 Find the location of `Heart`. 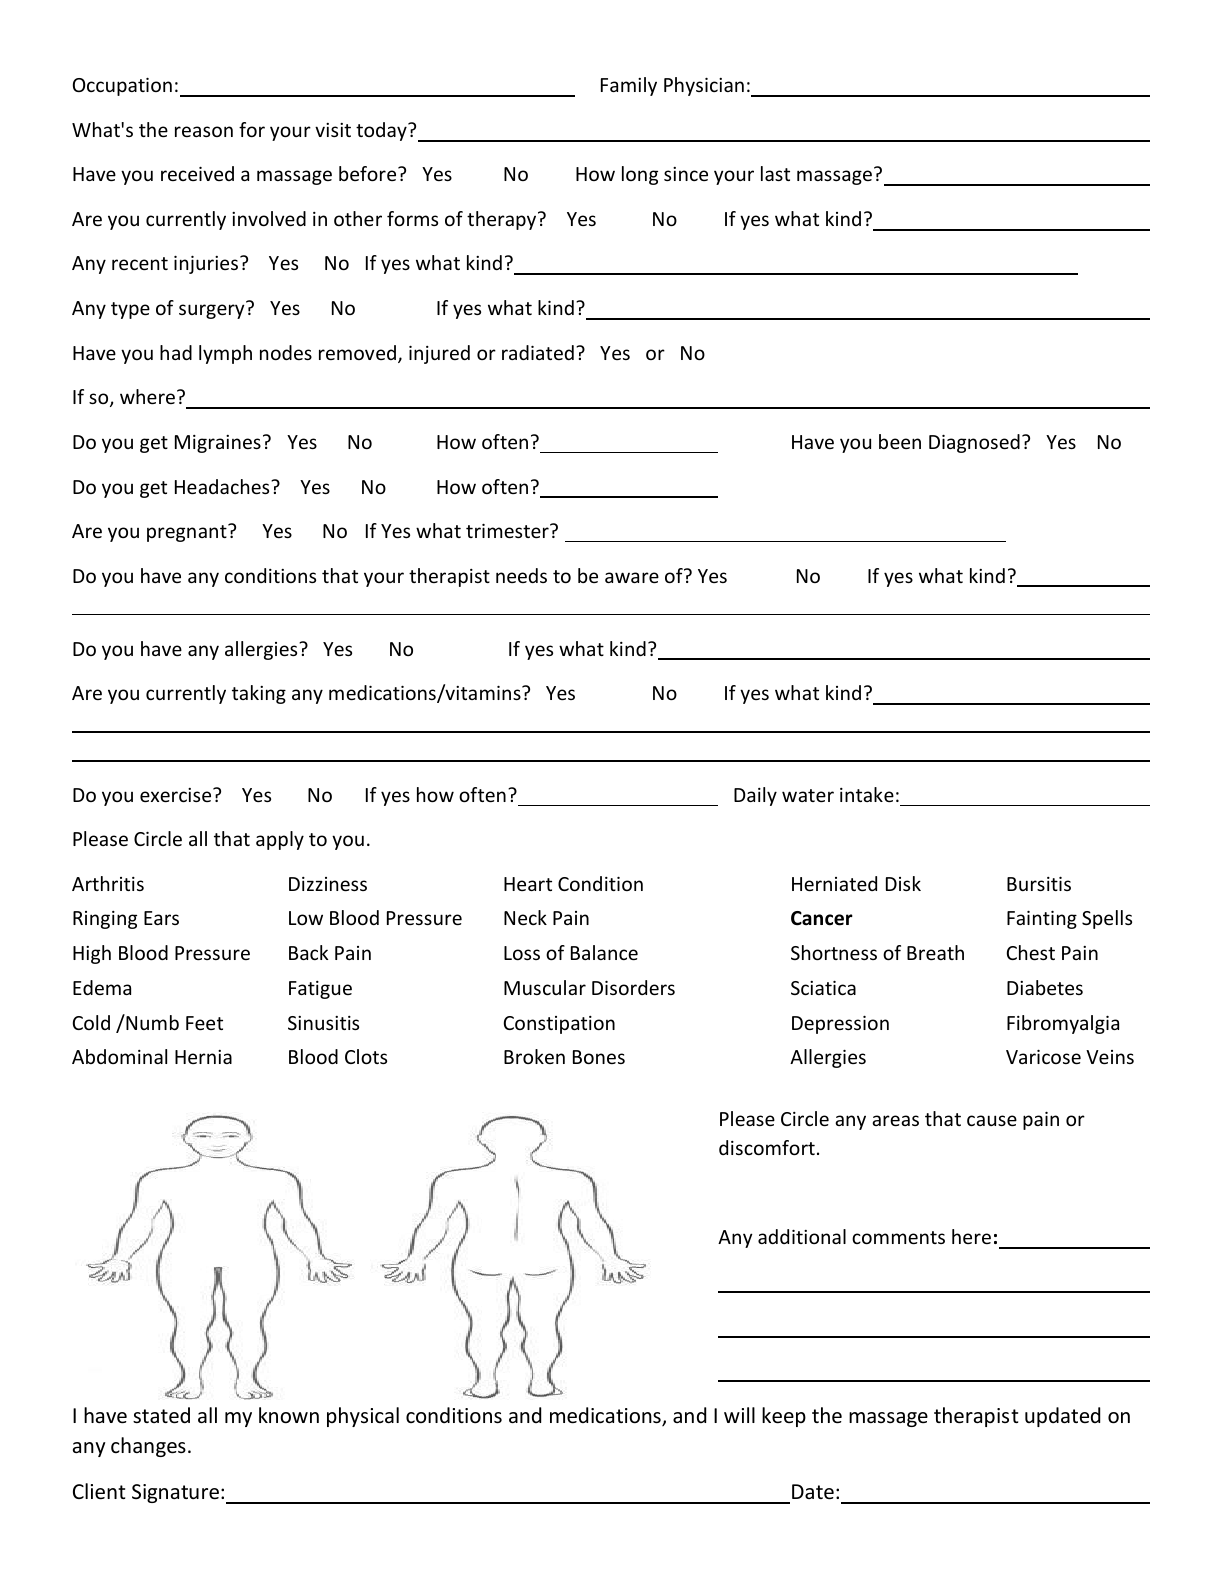

Heart is located at coordinates (528, 884).
